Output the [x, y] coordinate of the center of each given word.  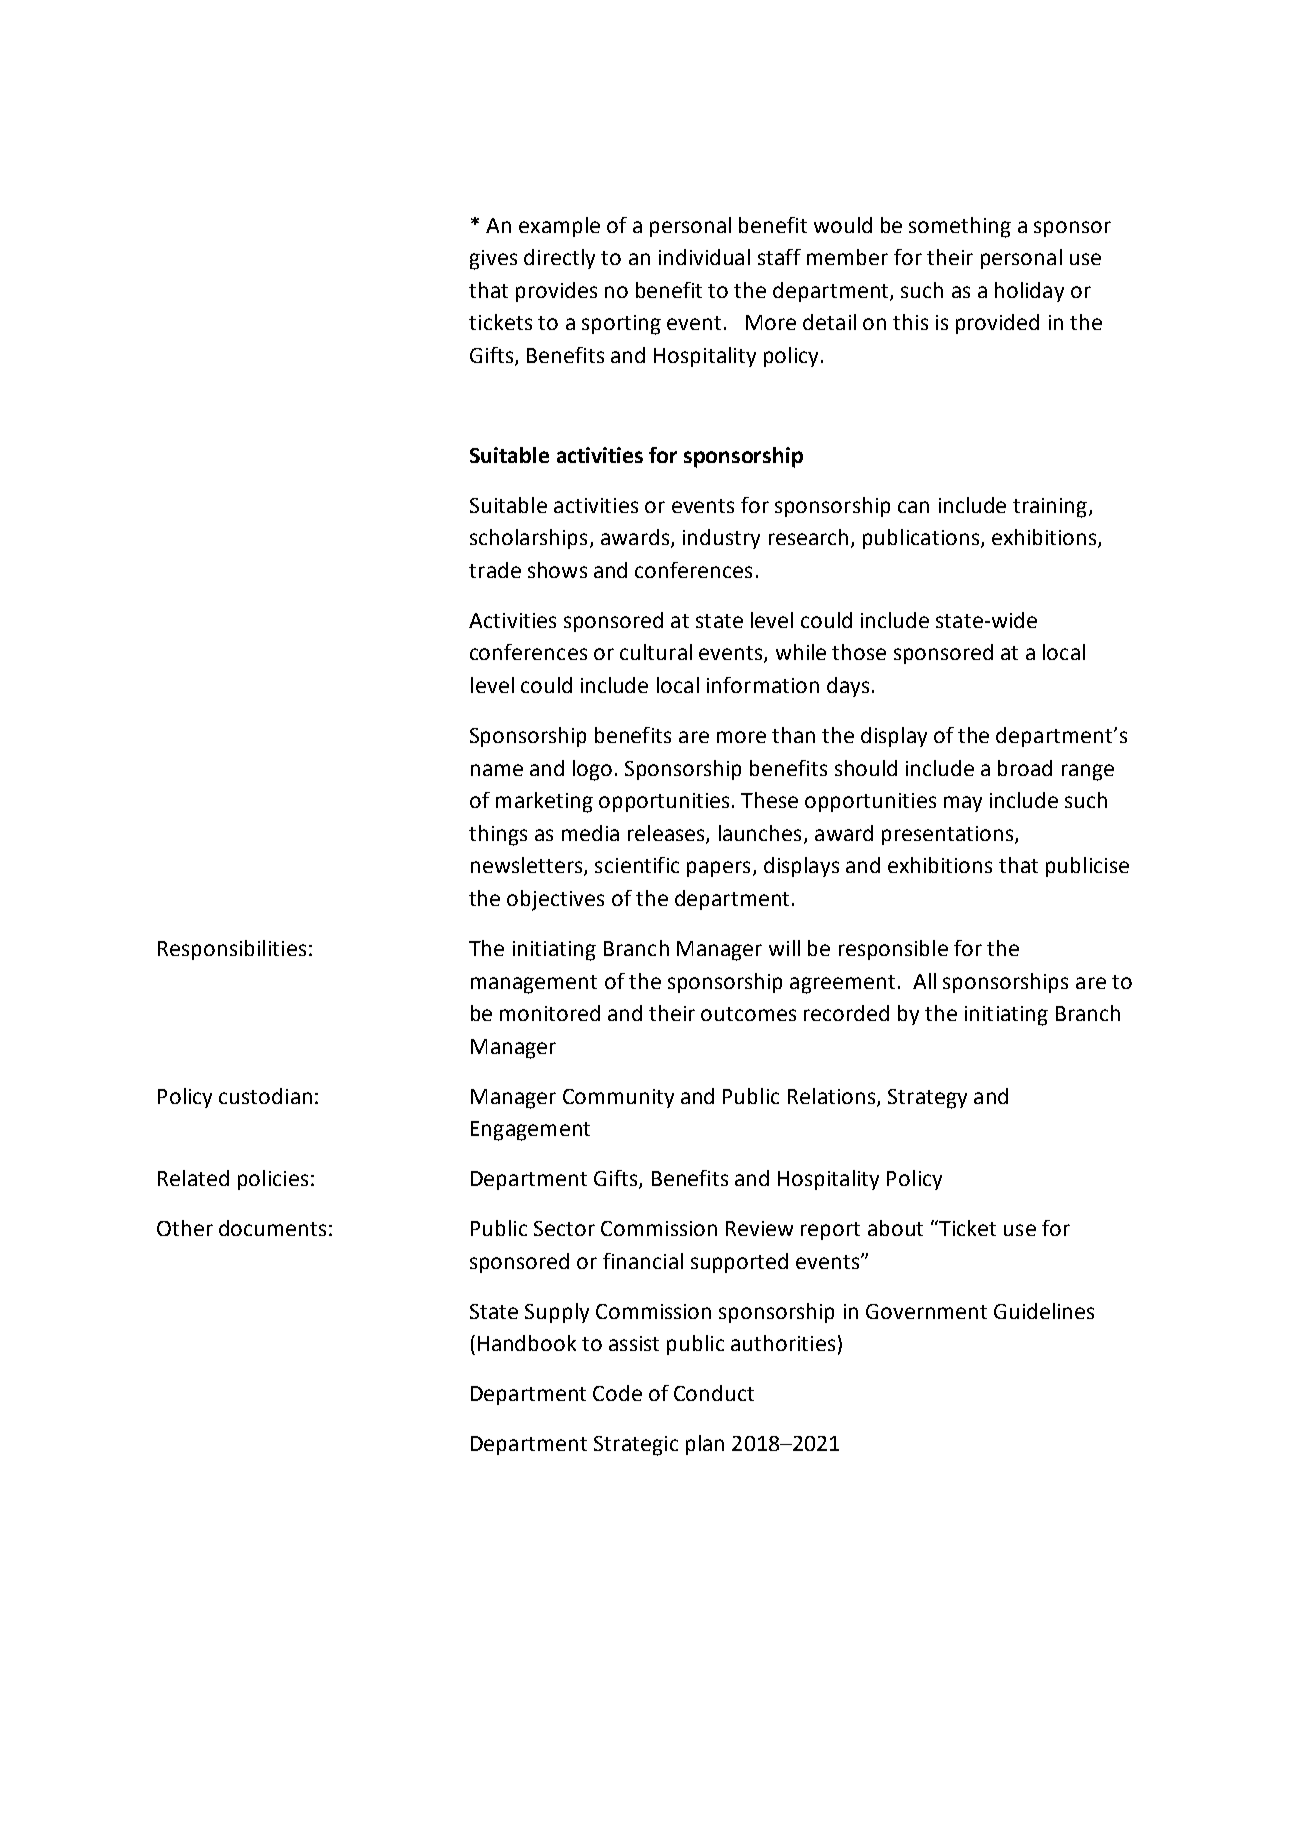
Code [617, 1393]
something [960, 227]
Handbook [527, 1343]
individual [704, 257]
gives [493, 260]
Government [926, 1311]
